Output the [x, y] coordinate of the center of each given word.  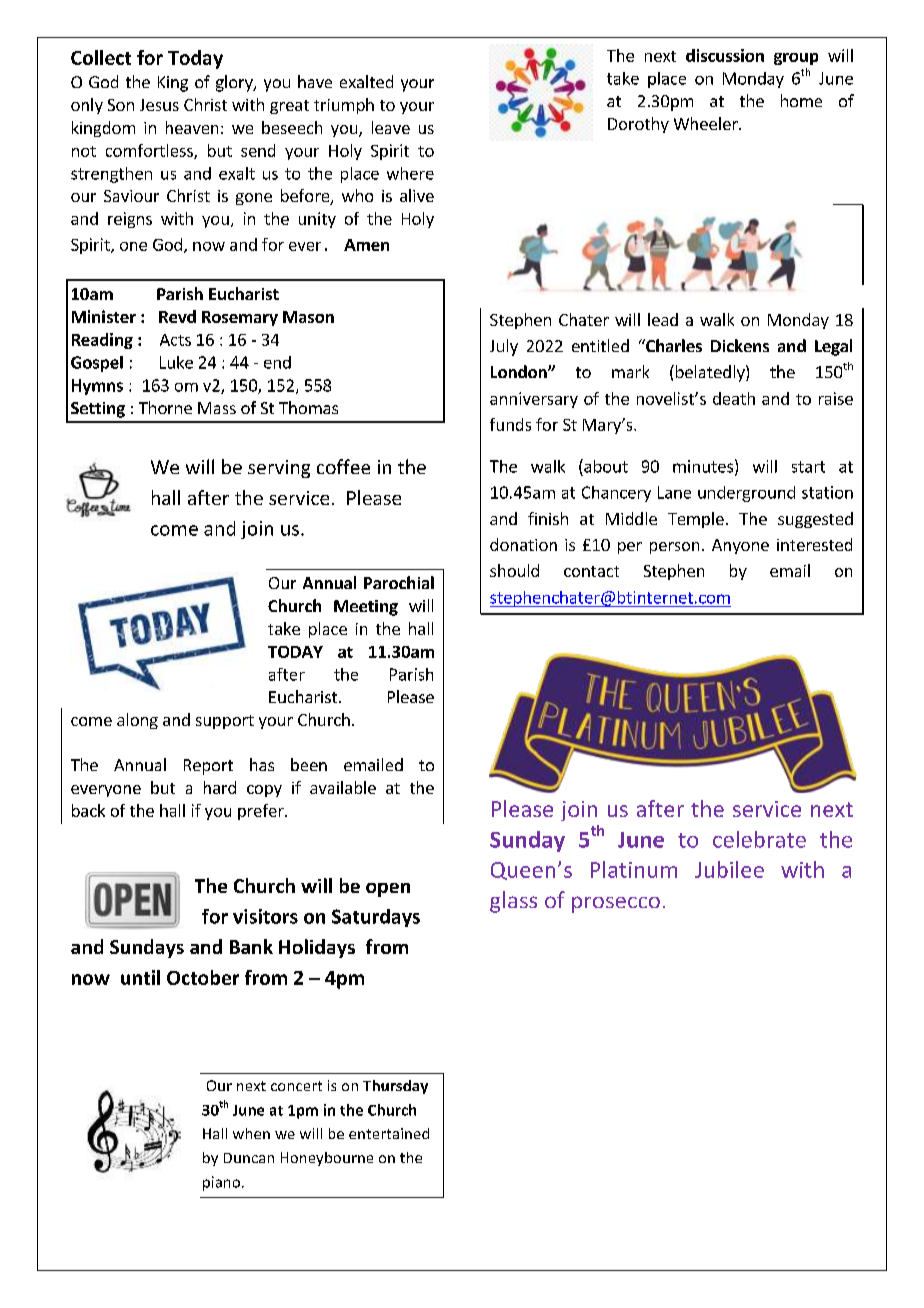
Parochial [399, 582]
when [251, 1133]
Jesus [159, 105]
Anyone [740, 546]
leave [391, 127]
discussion [725, 55]
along [137, 721]
